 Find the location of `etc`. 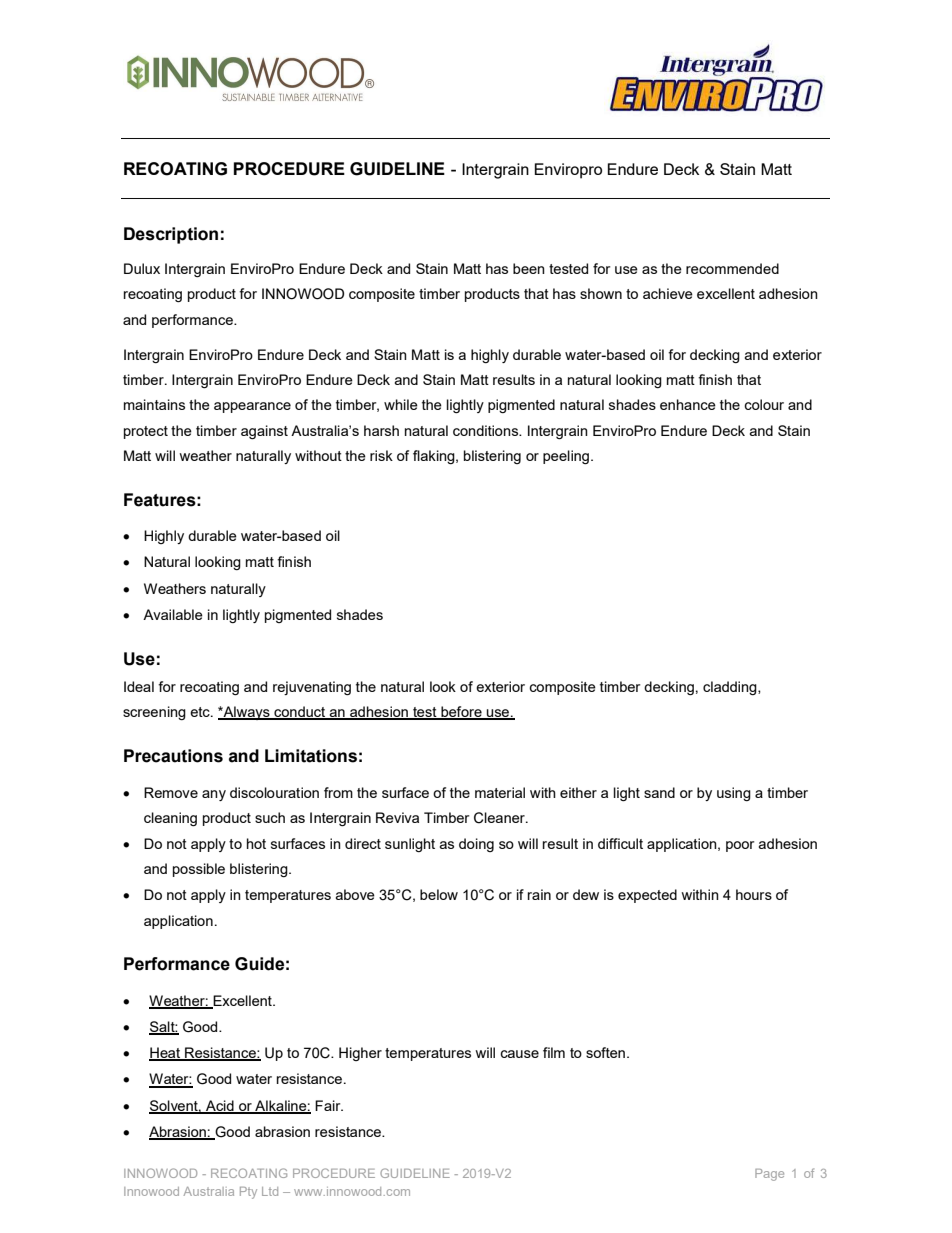

etc is located at coordinates (201, 712).
